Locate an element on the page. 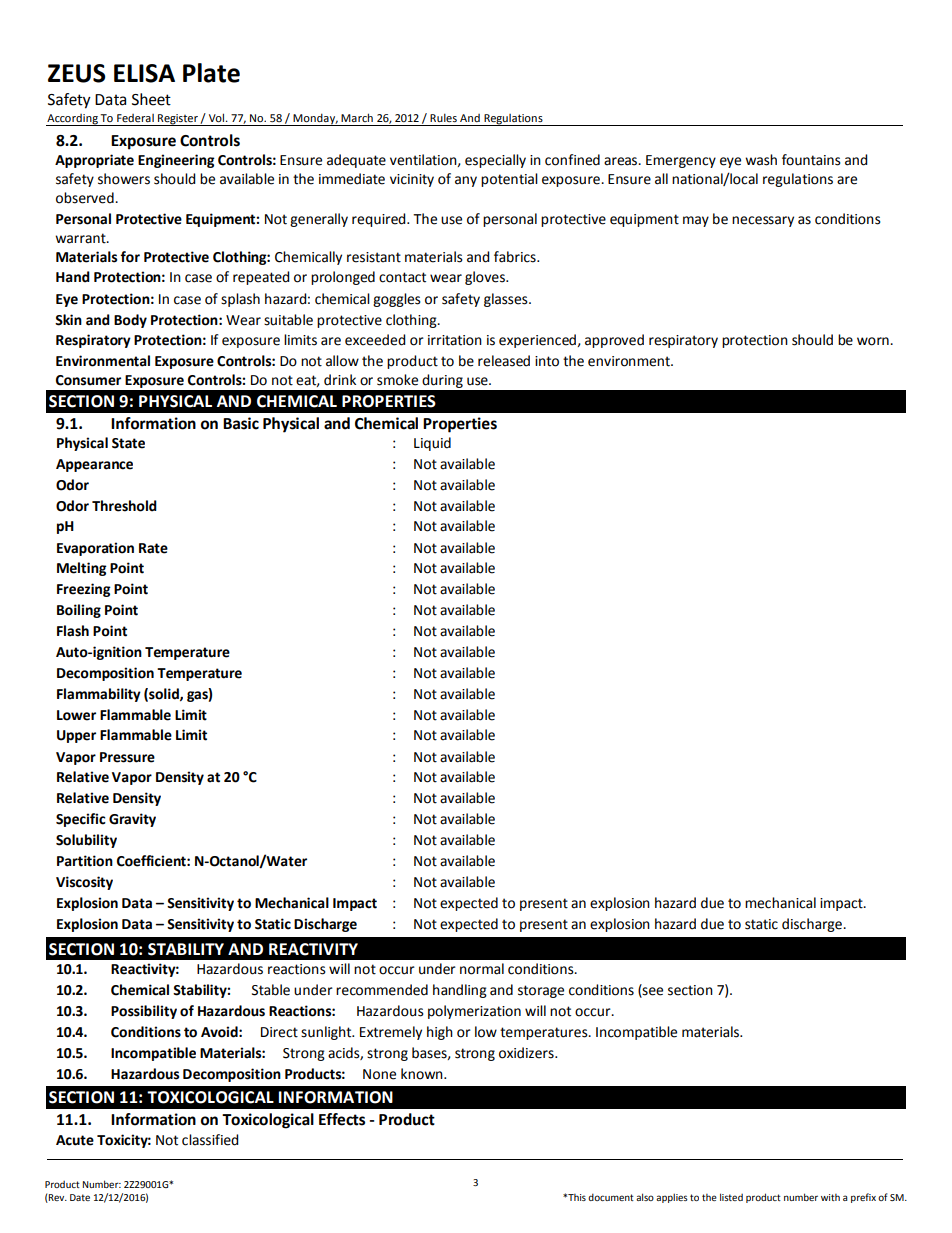  wash is located at coordinates (761, 160).
